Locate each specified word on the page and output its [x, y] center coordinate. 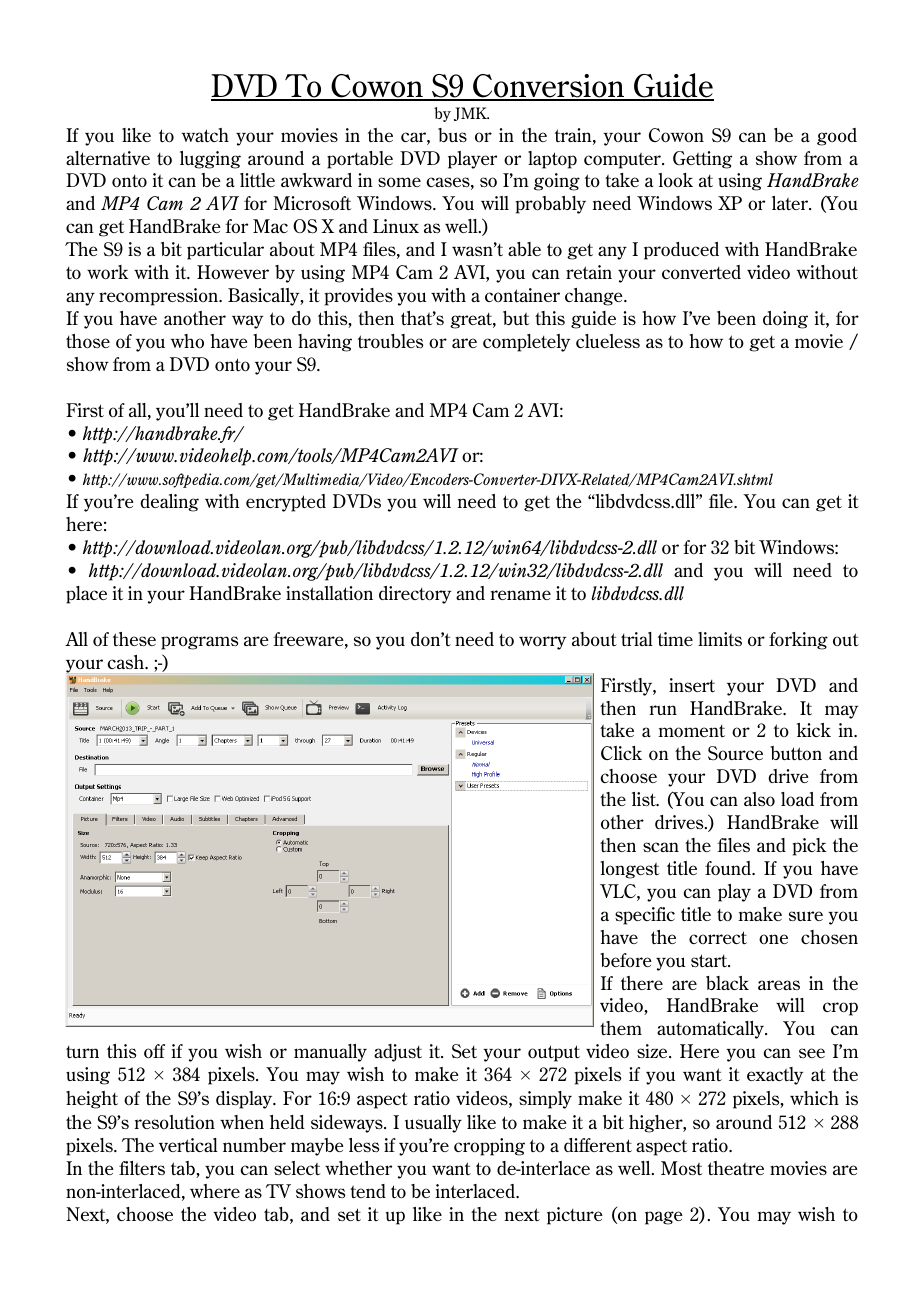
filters [142, 1168]
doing [785, 320]
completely [527, 343]
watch [205, 135]
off [154, 1051]
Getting [702, 160]
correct [718, 937]
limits [720, 639]
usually [433, 1124]
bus [452, 135]
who [187, 341]
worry [543, 643]
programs [199, 643]
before [626, 960]
